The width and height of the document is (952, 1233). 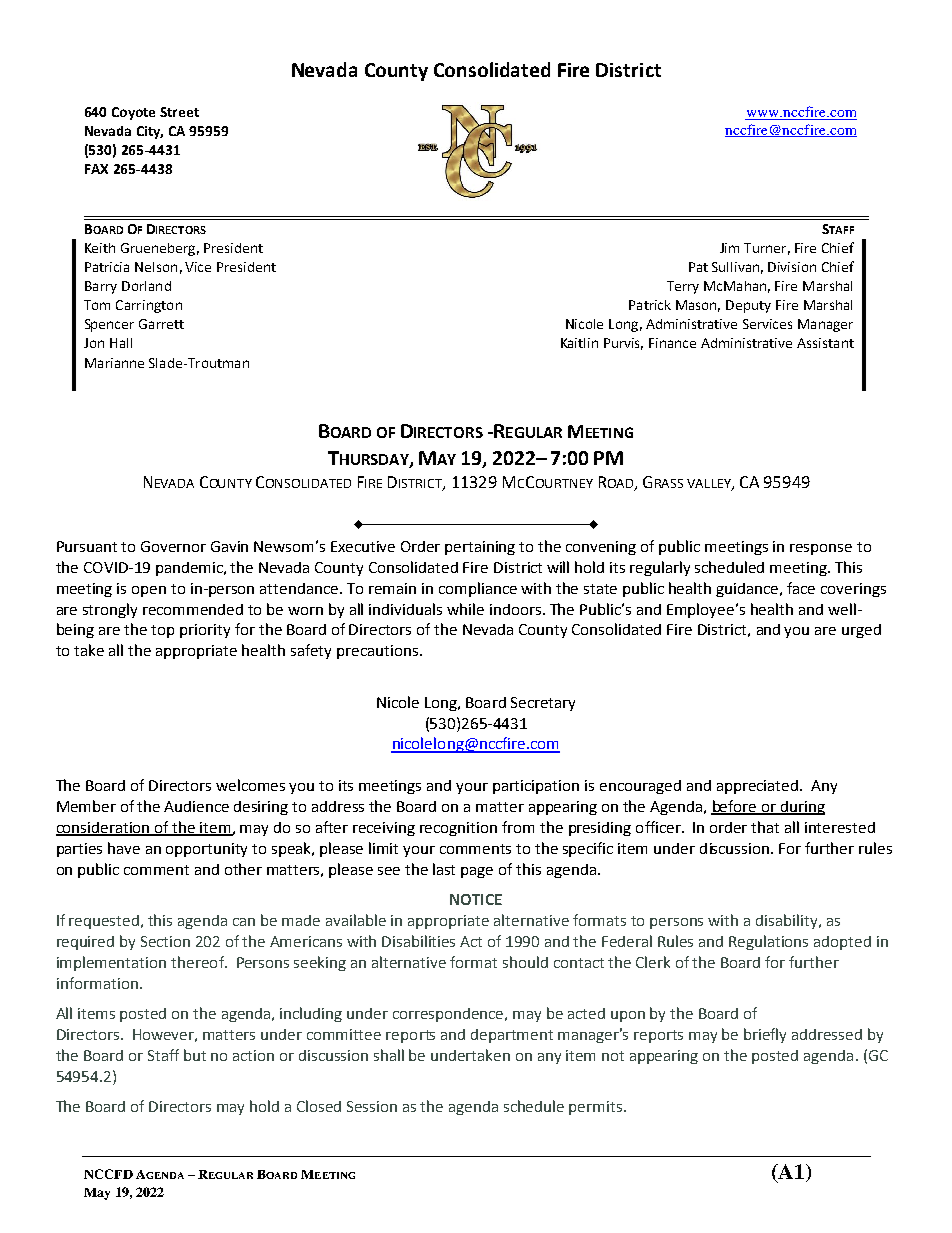 What do you see at coordinates (114, 363) in the document?
I see `Marianne` at bounding box center [114, 363].
